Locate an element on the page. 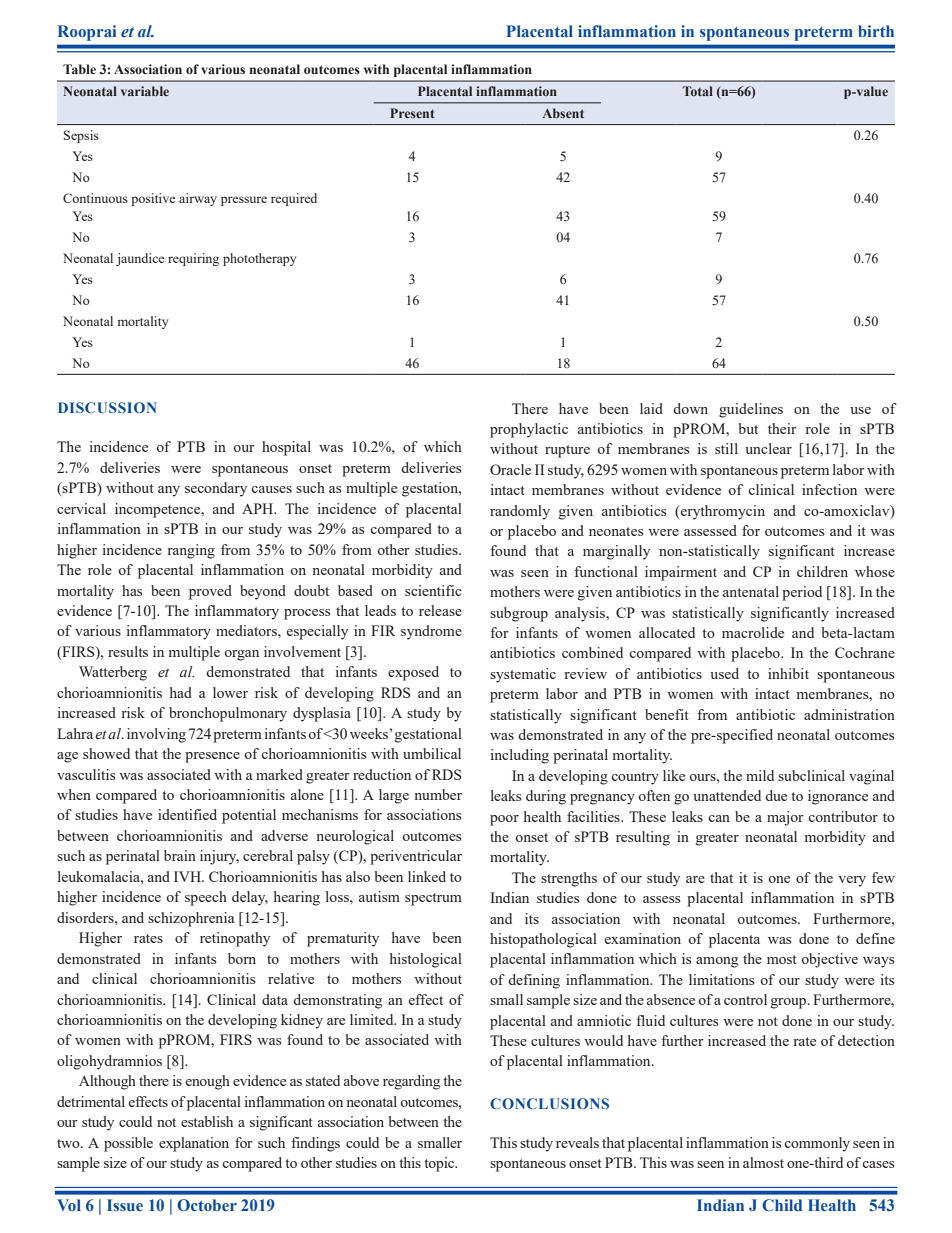  explanation is located at coordinates (194, 1144).
